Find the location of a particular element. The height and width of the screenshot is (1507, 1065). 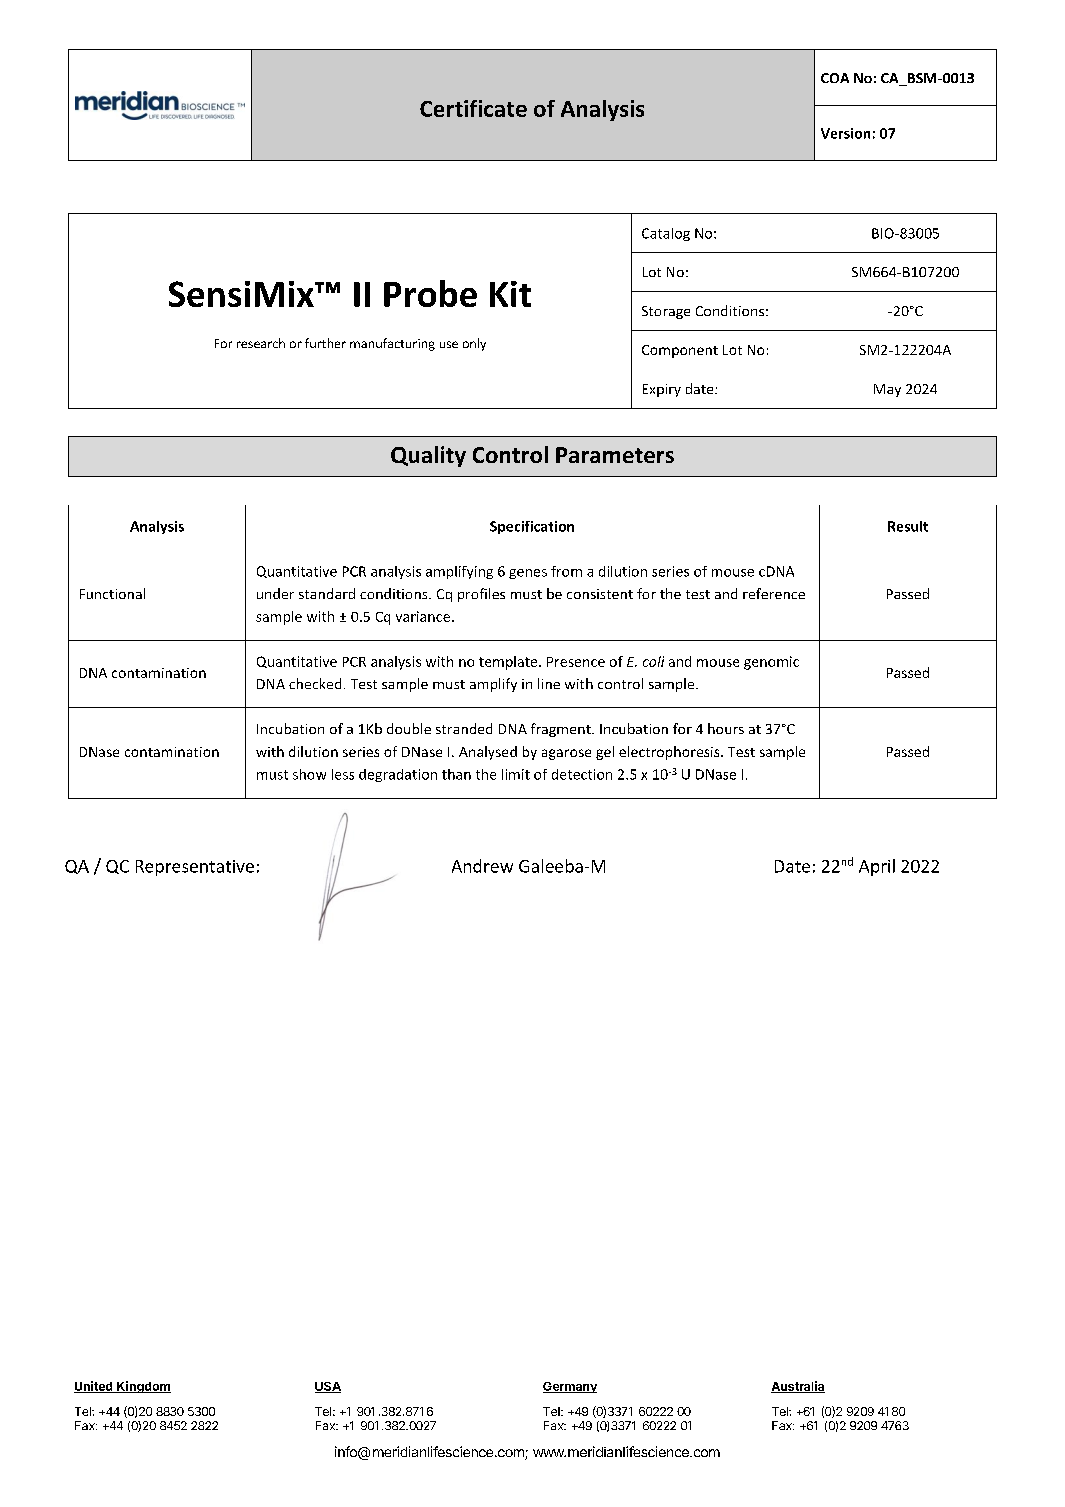

April is located at coordinates (877, 867).
